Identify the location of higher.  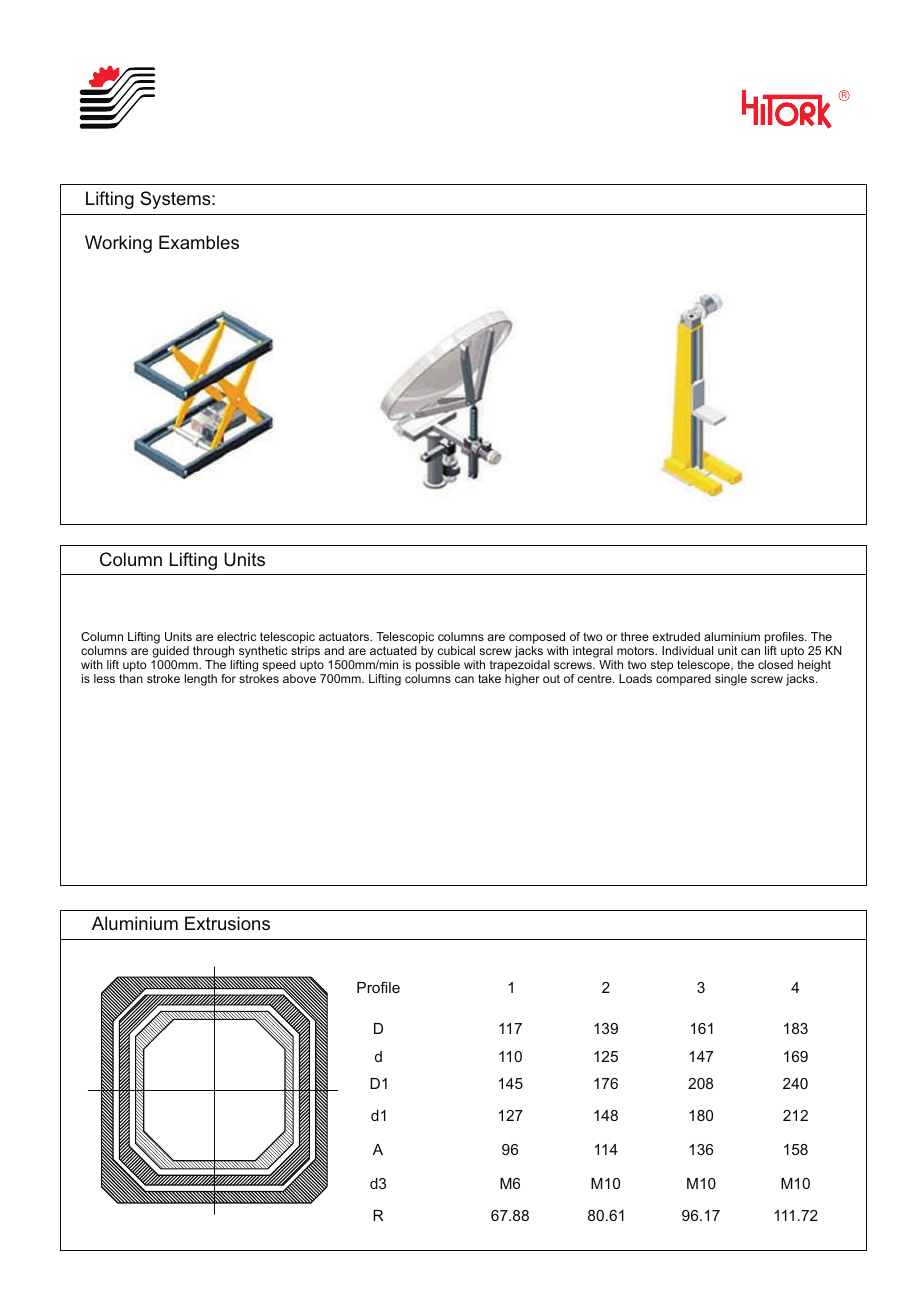
(522, 680).
